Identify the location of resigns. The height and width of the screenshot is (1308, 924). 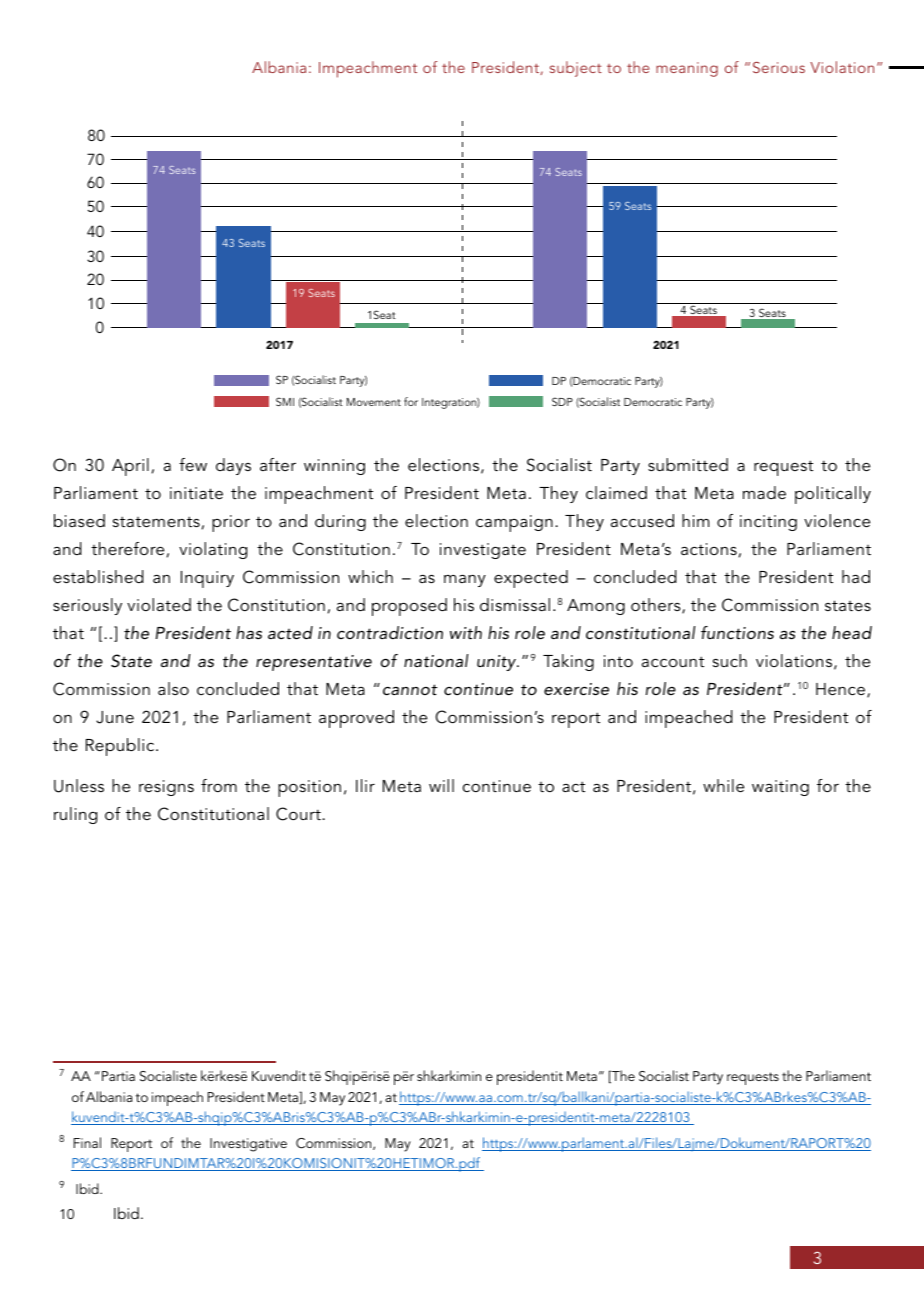
(166, 788).
